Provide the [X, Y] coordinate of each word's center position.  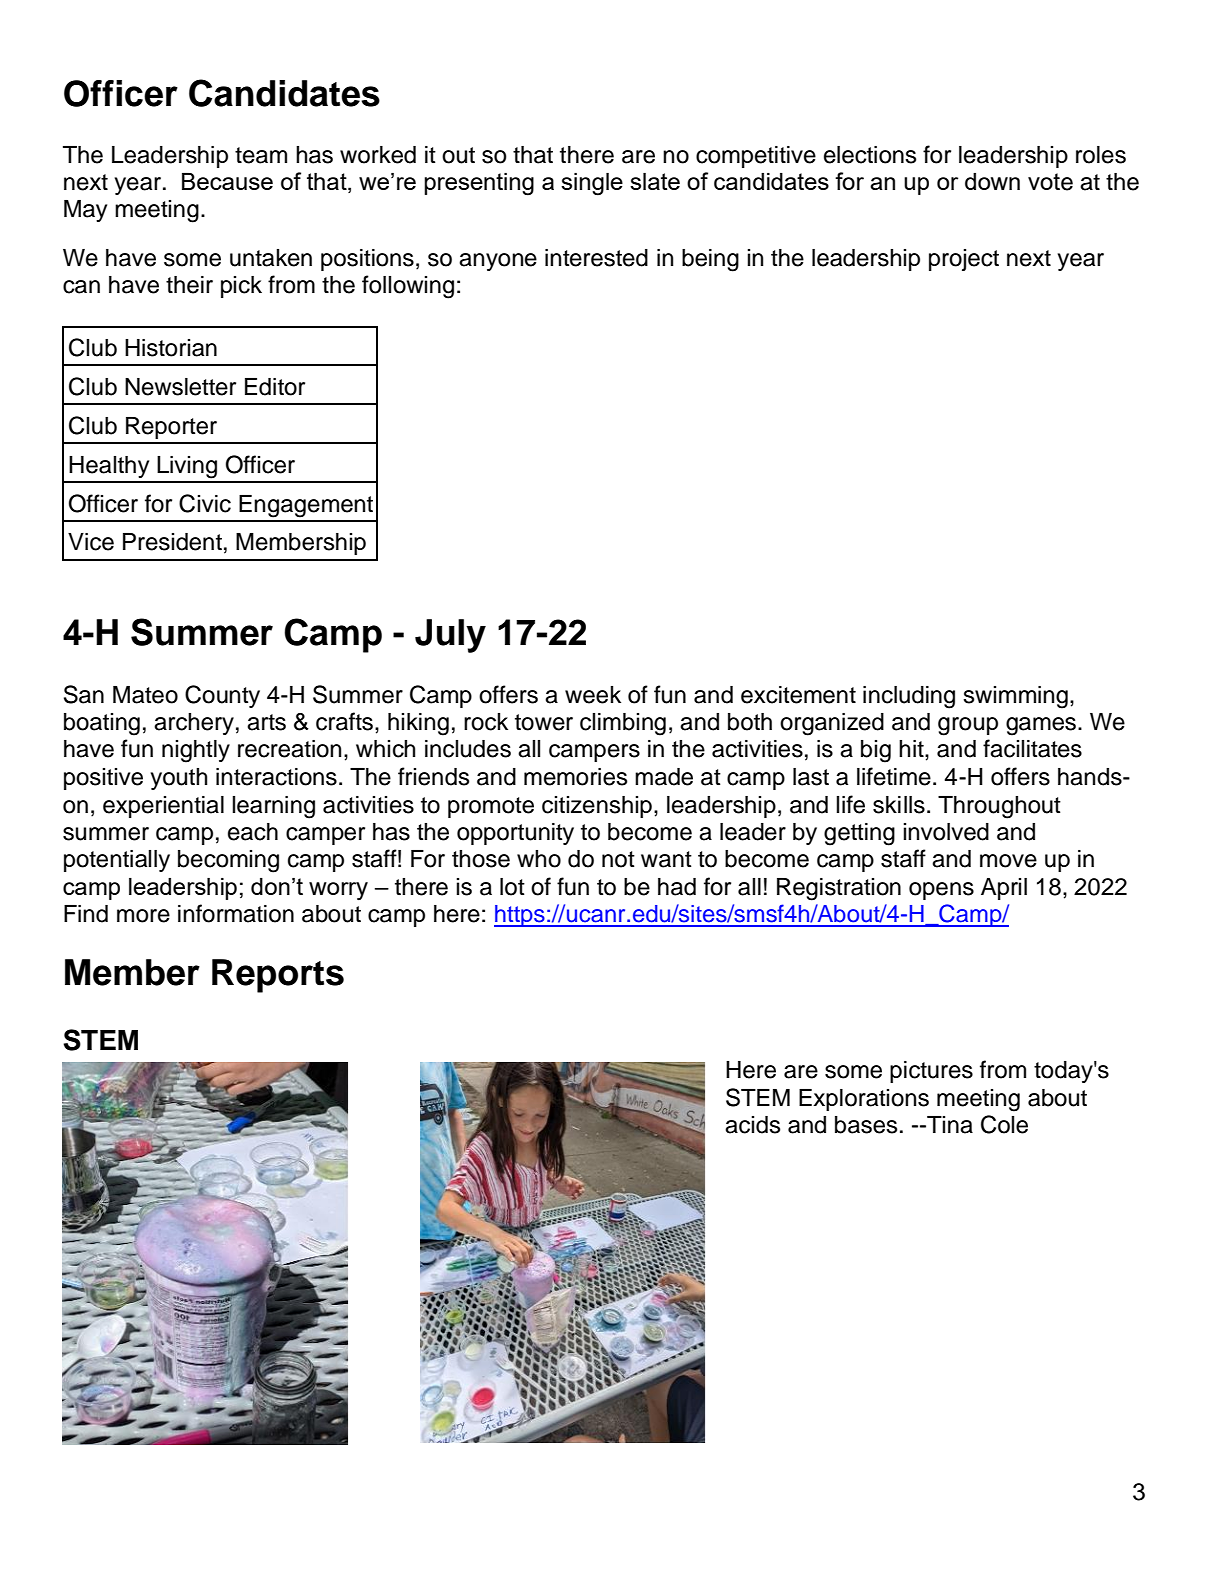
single [592, 184]
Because [227, 181]
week [593, 695]
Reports [278, 976]
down [992, 181]
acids [752, 1125]
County [222, 696]
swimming [1015, 697]
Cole [1004, 1124]
